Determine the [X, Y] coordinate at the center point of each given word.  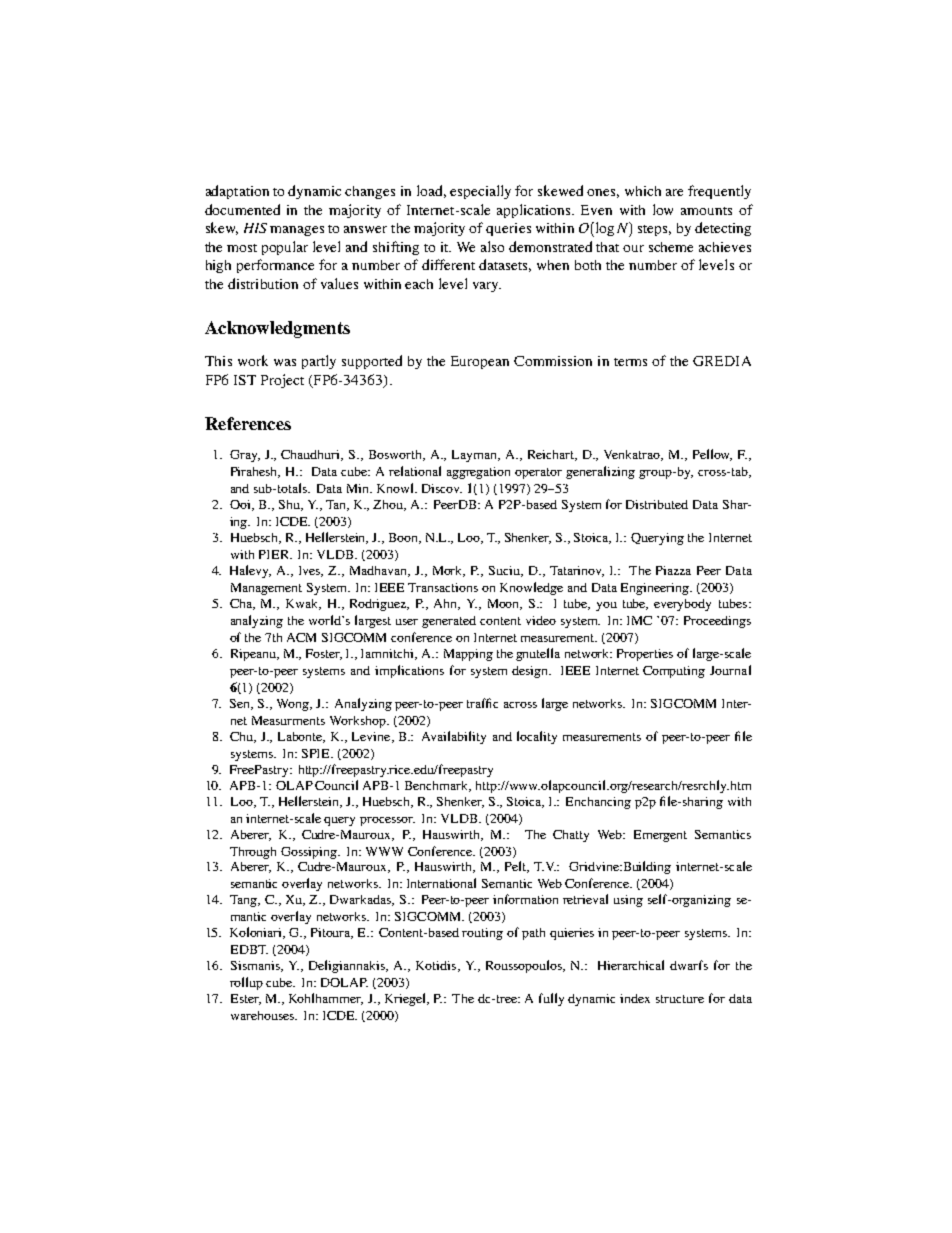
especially [480, 192]
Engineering [656, 589]
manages [297, 231]
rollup [246, 983]
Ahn [447, 604]
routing [482, 934]
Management [266, 589]
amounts [706, 211]
